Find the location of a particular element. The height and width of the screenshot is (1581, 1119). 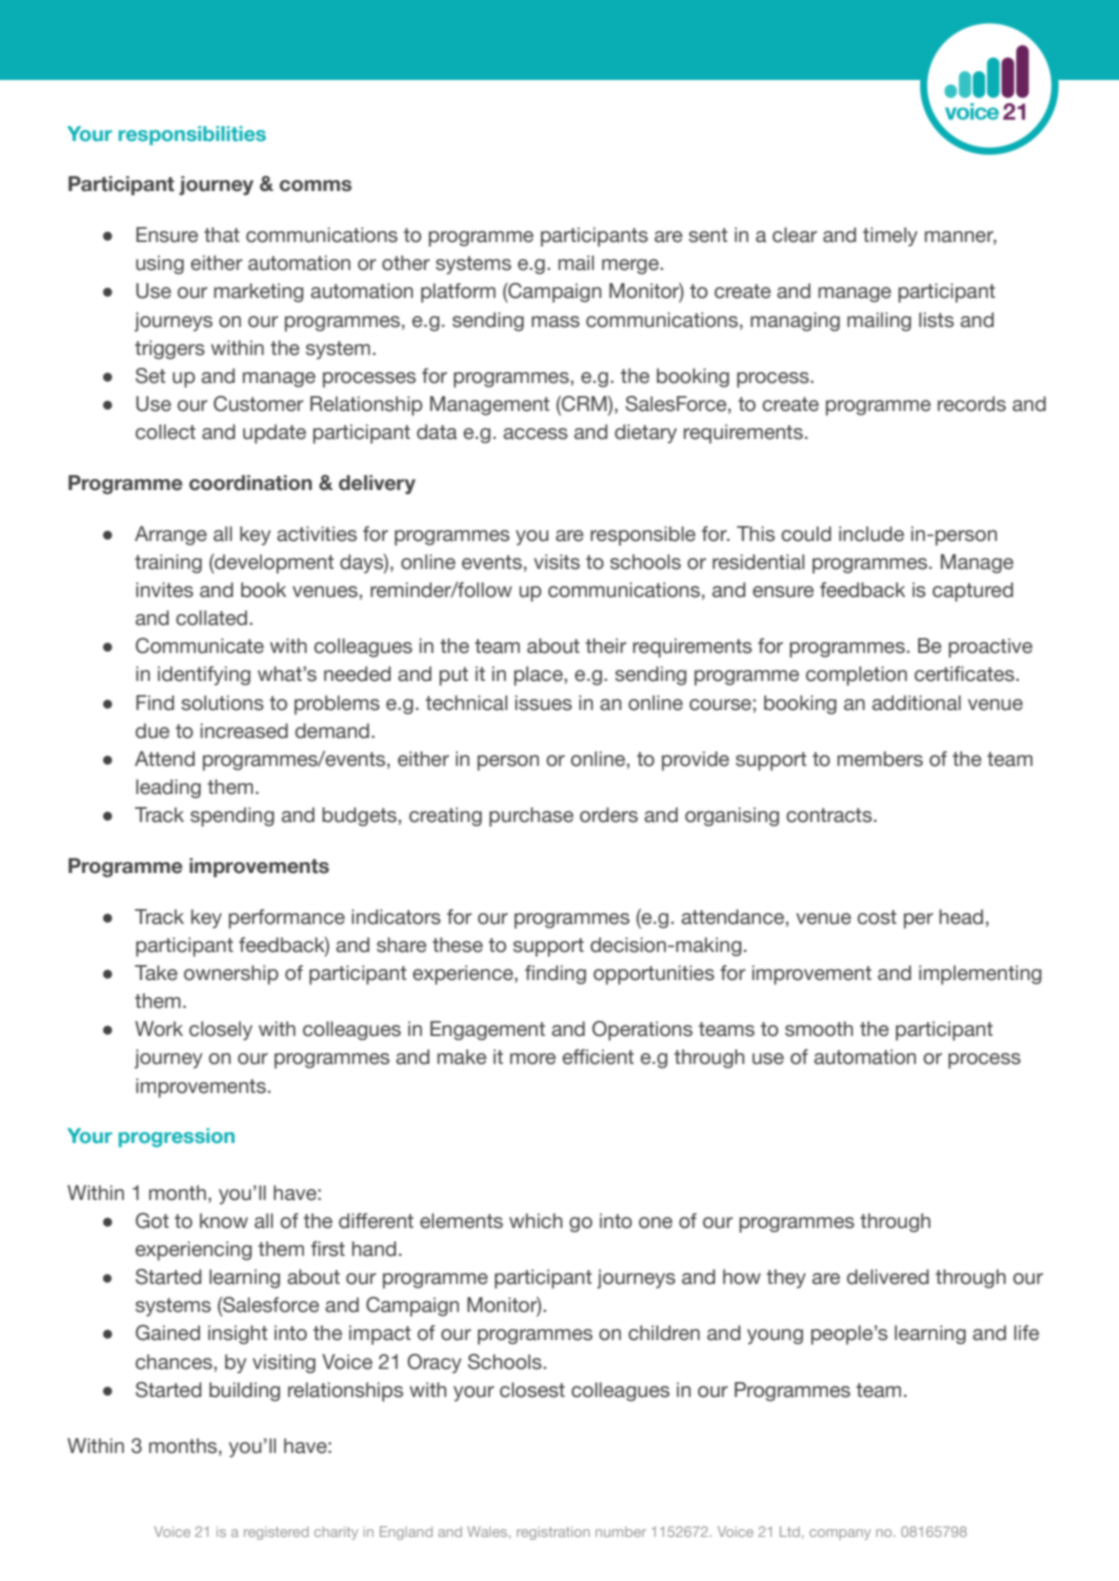

orders is located at coordinates (609, 815).
